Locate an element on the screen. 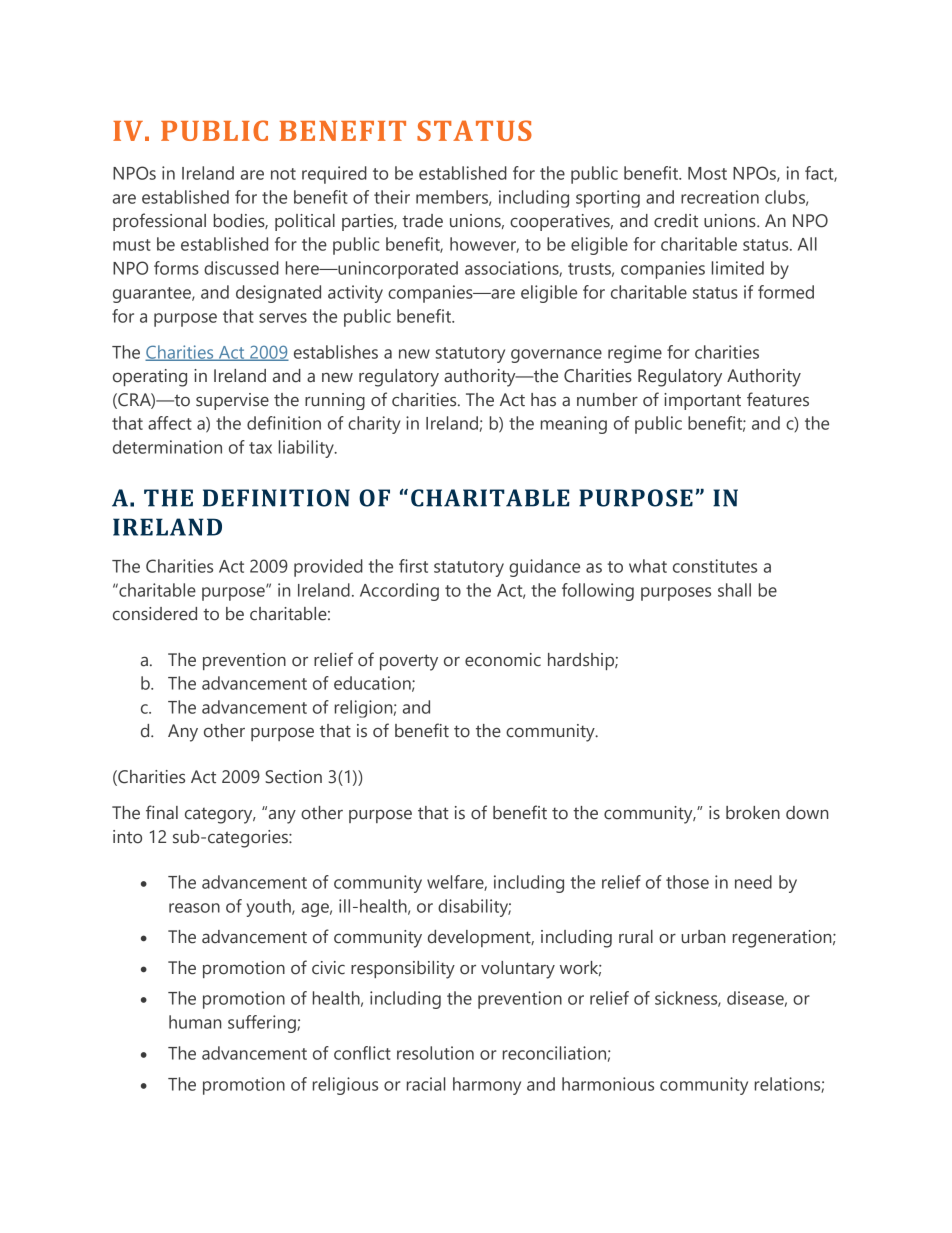 This screenshot has width=952, height=1233. final is located at coordinates (162, 812).
